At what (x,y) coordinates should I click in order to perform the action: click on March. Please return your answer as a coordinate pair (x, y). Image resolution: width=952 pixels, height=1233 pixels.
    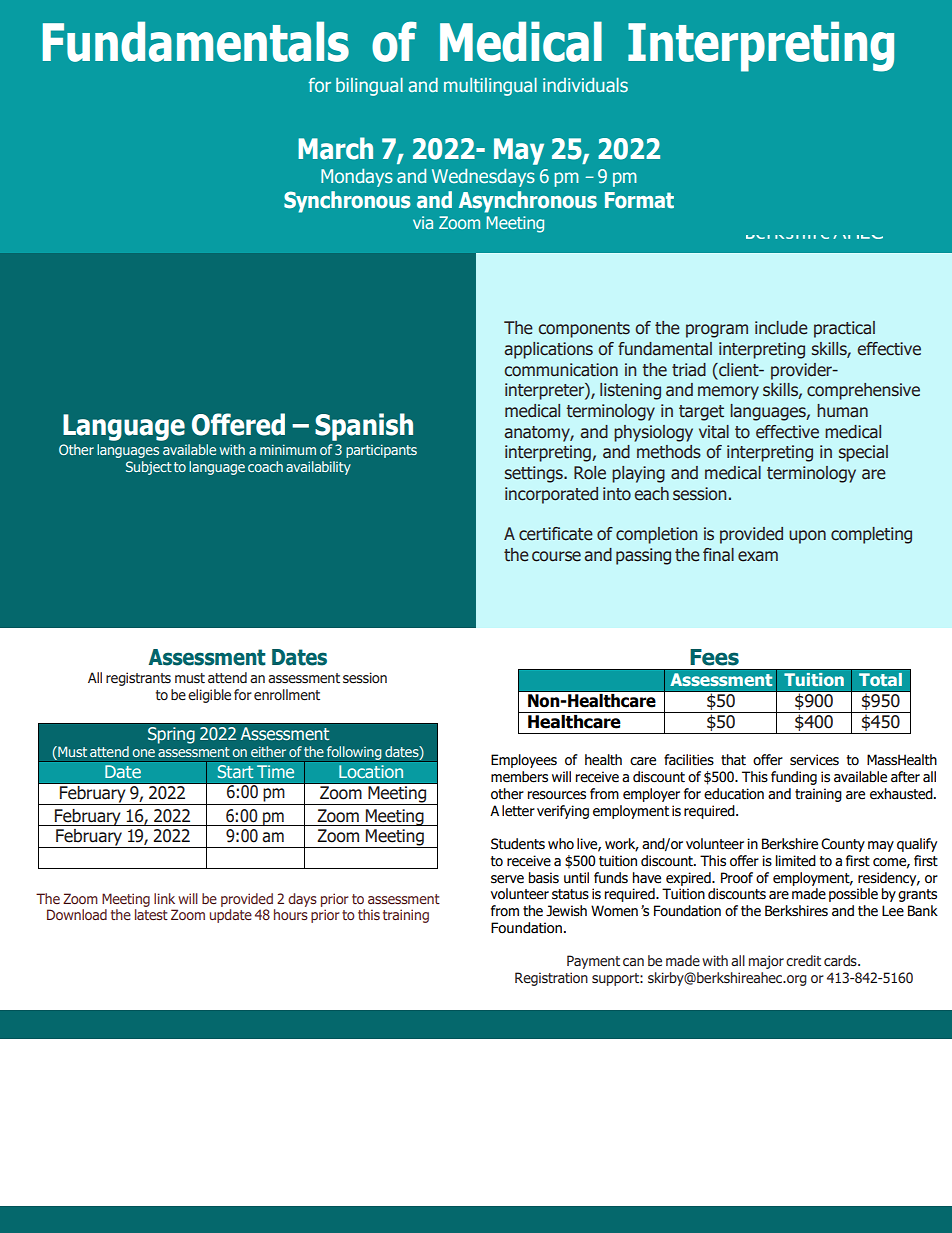
    Looking at the image, I should click on (335, 148).
